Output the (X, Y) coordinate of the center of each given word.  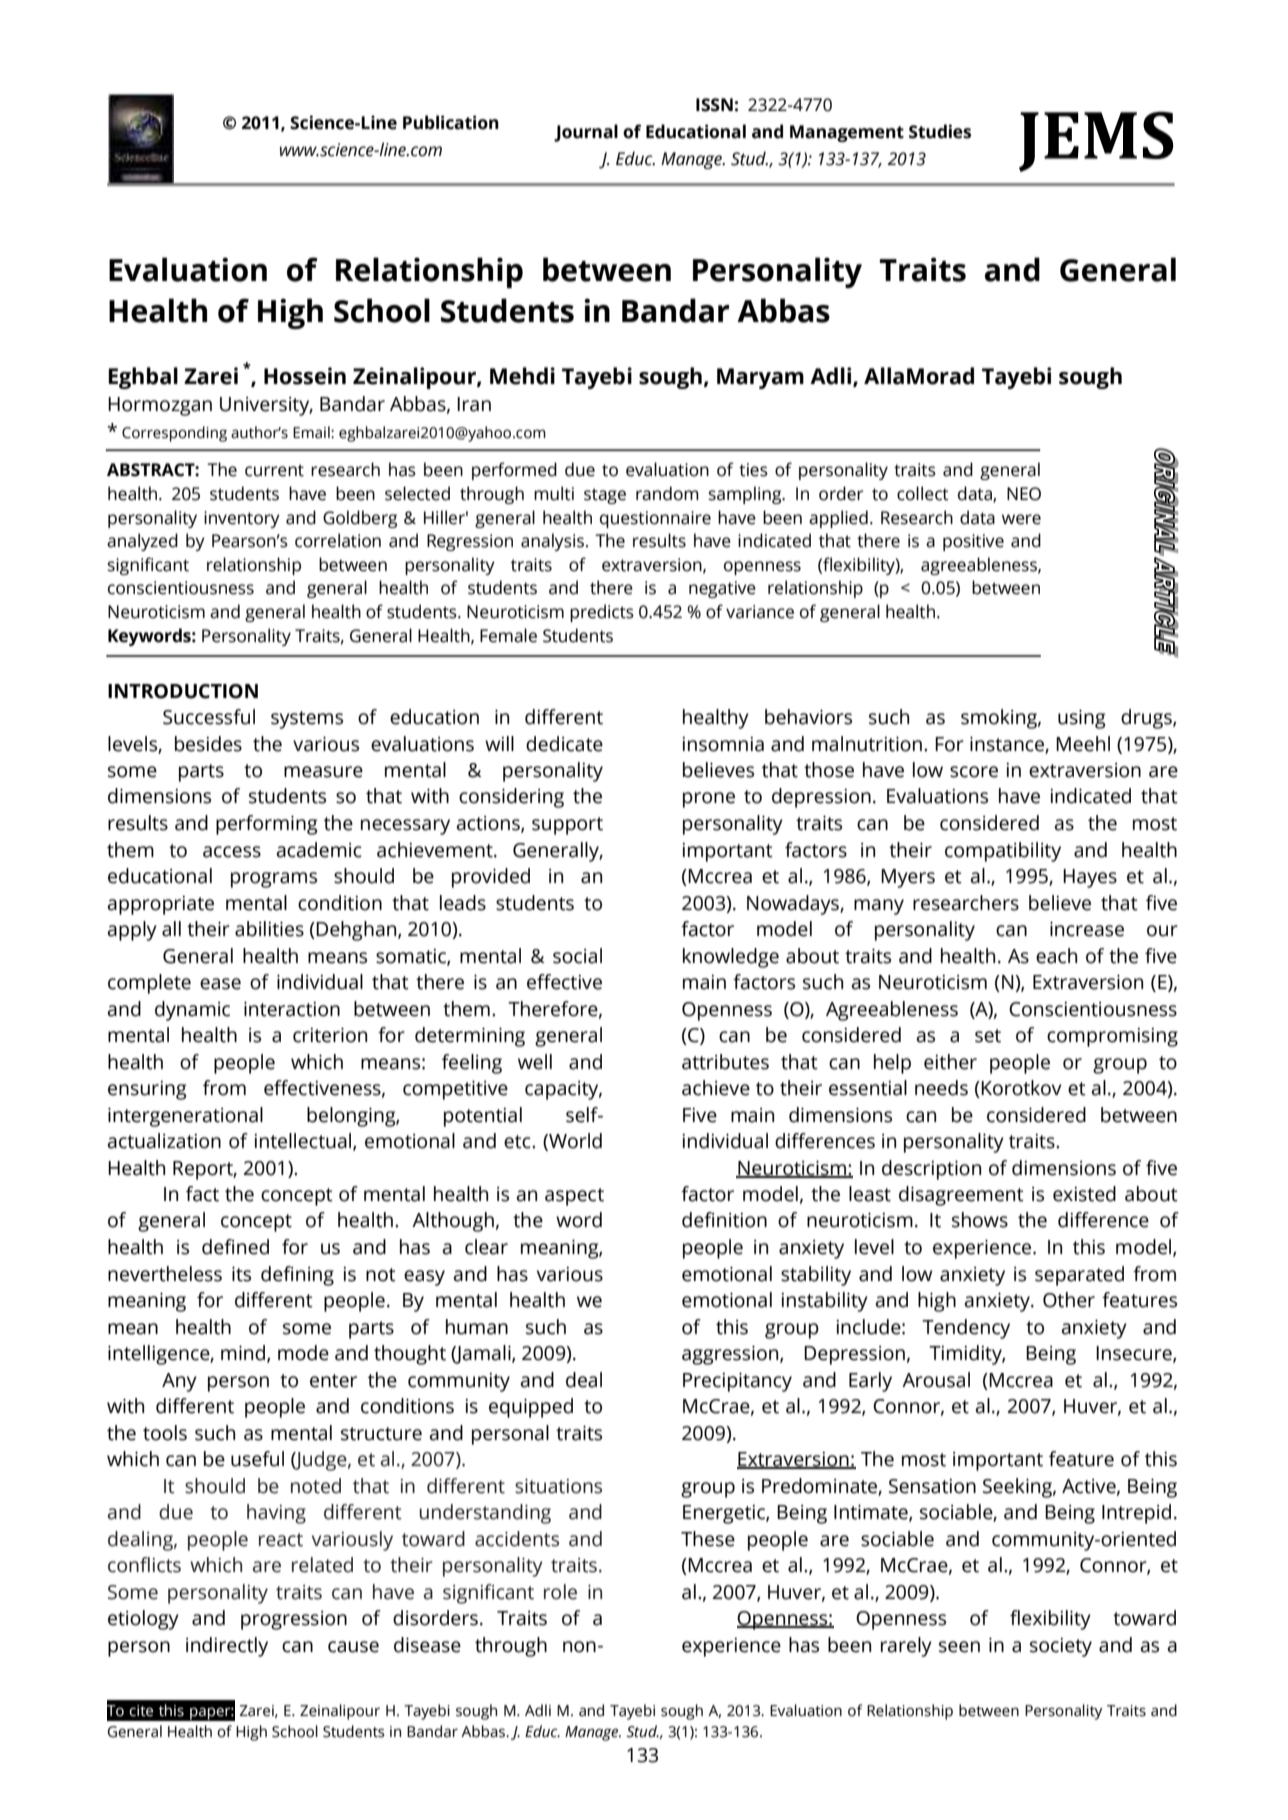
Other (1069, 1300)
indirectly (227, 1647)
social (577, 956)
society (1061, 1647)
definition (724, 1220)
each (1056, 956)
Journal (586, 133)
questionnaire (655, 519)
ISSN (714, 105)
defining (297, 1276)
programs (274, 880)
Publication (451, 122)
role (560, 1592)
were (1021, 519)
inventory (242, 519)
